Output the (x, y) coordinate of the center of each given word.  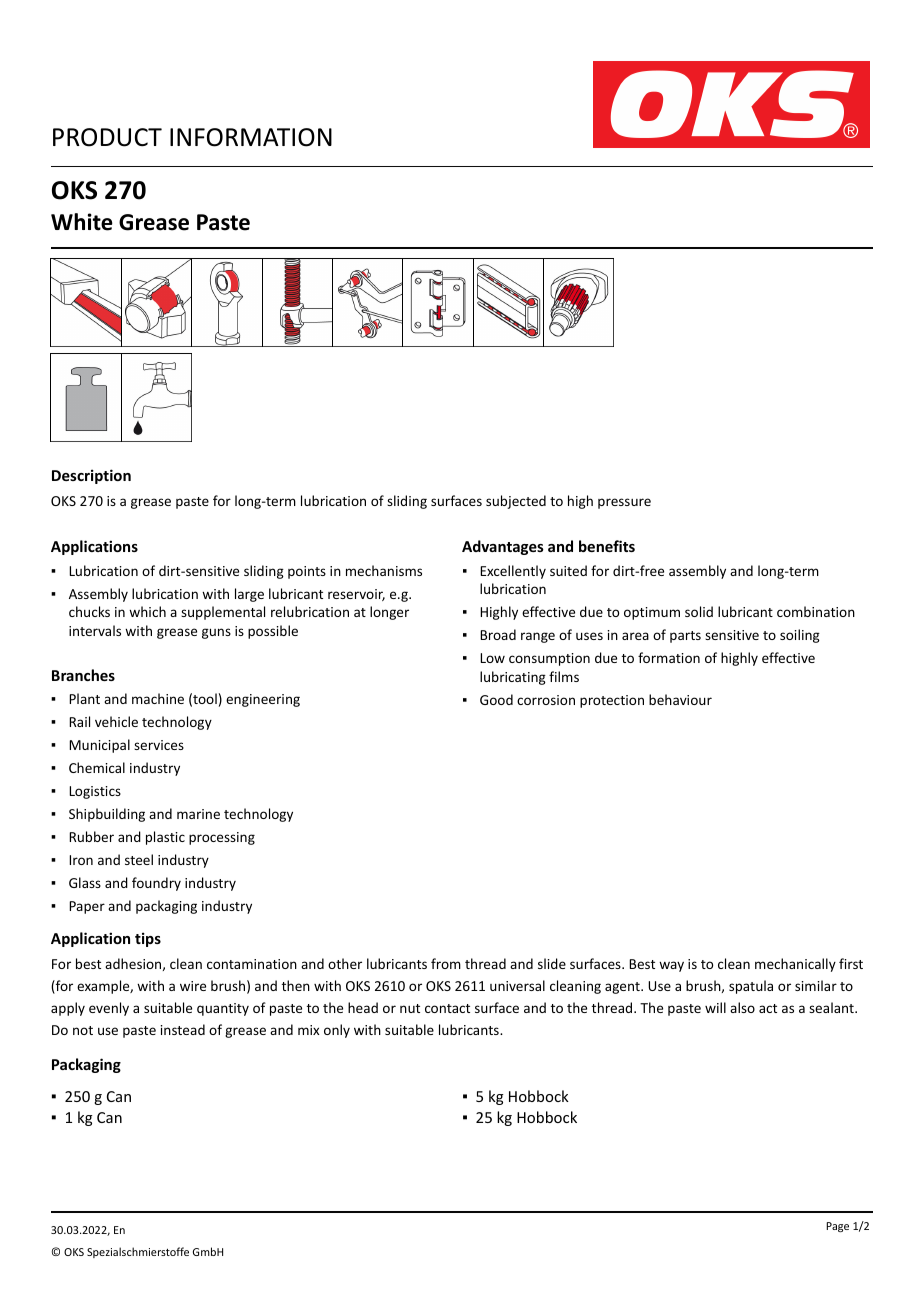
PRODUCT (107, 137)
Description (91, 476)
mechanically (795, 965)
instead (183, 1029)
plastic (165, 838)
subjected (516, 502)
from (446, 963)
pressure (624, 503)
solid (699, 611)
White (82, 222)
